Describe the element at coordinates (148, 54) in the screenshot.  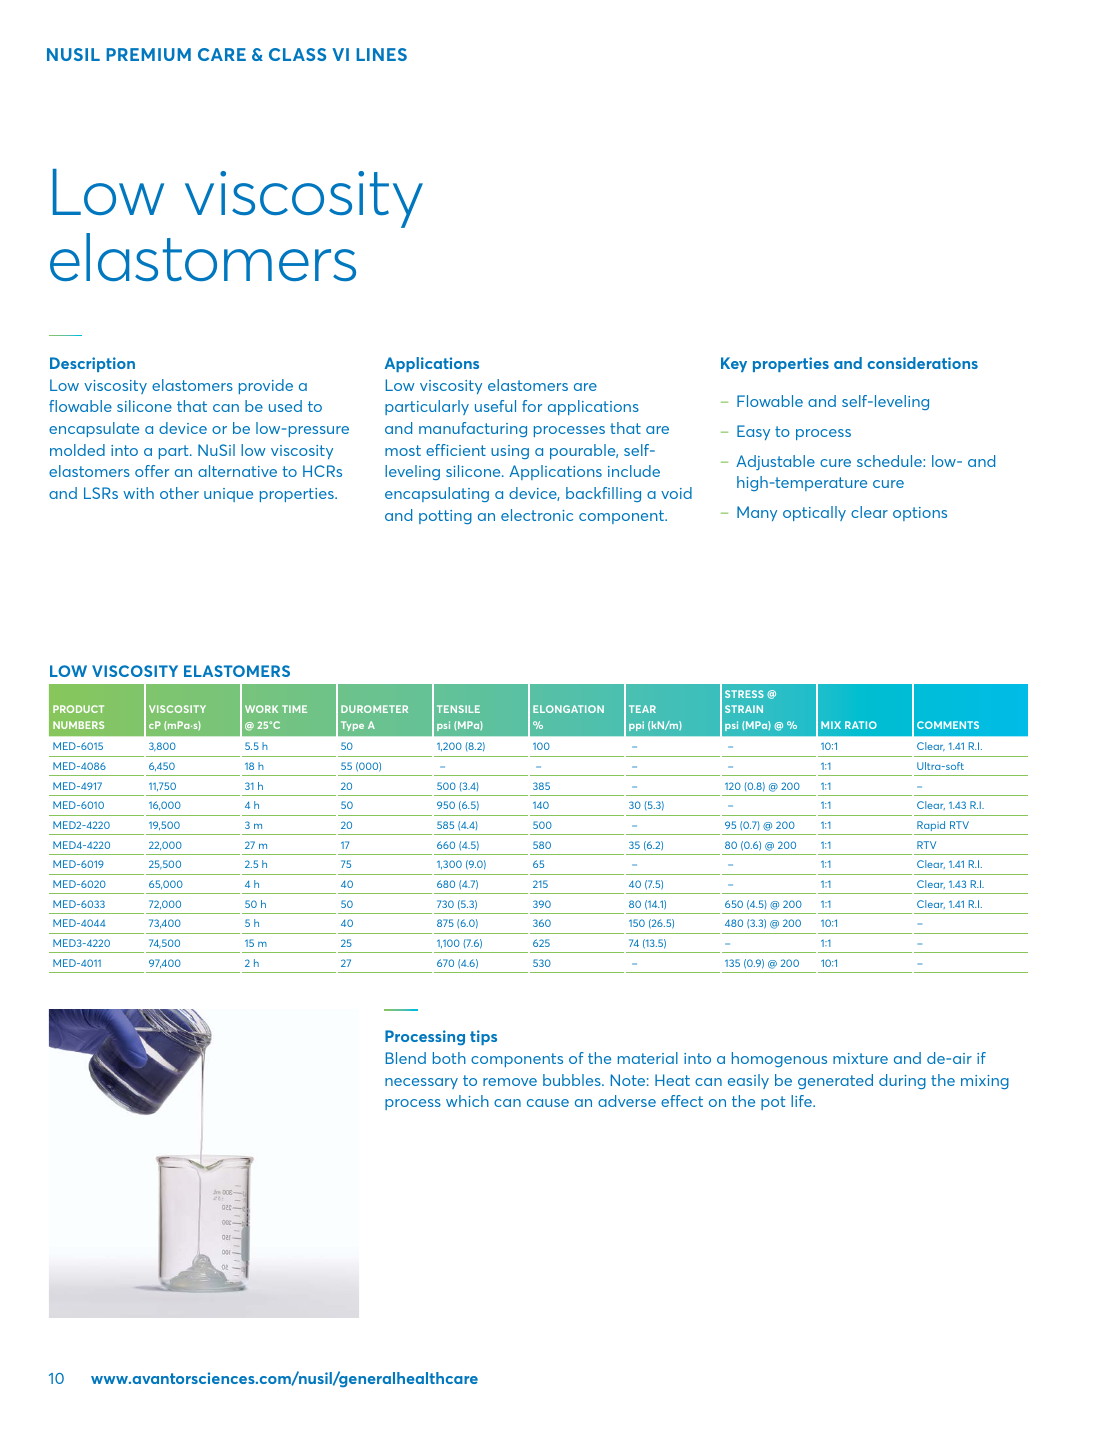
I see `PREMIUM` at that location.
